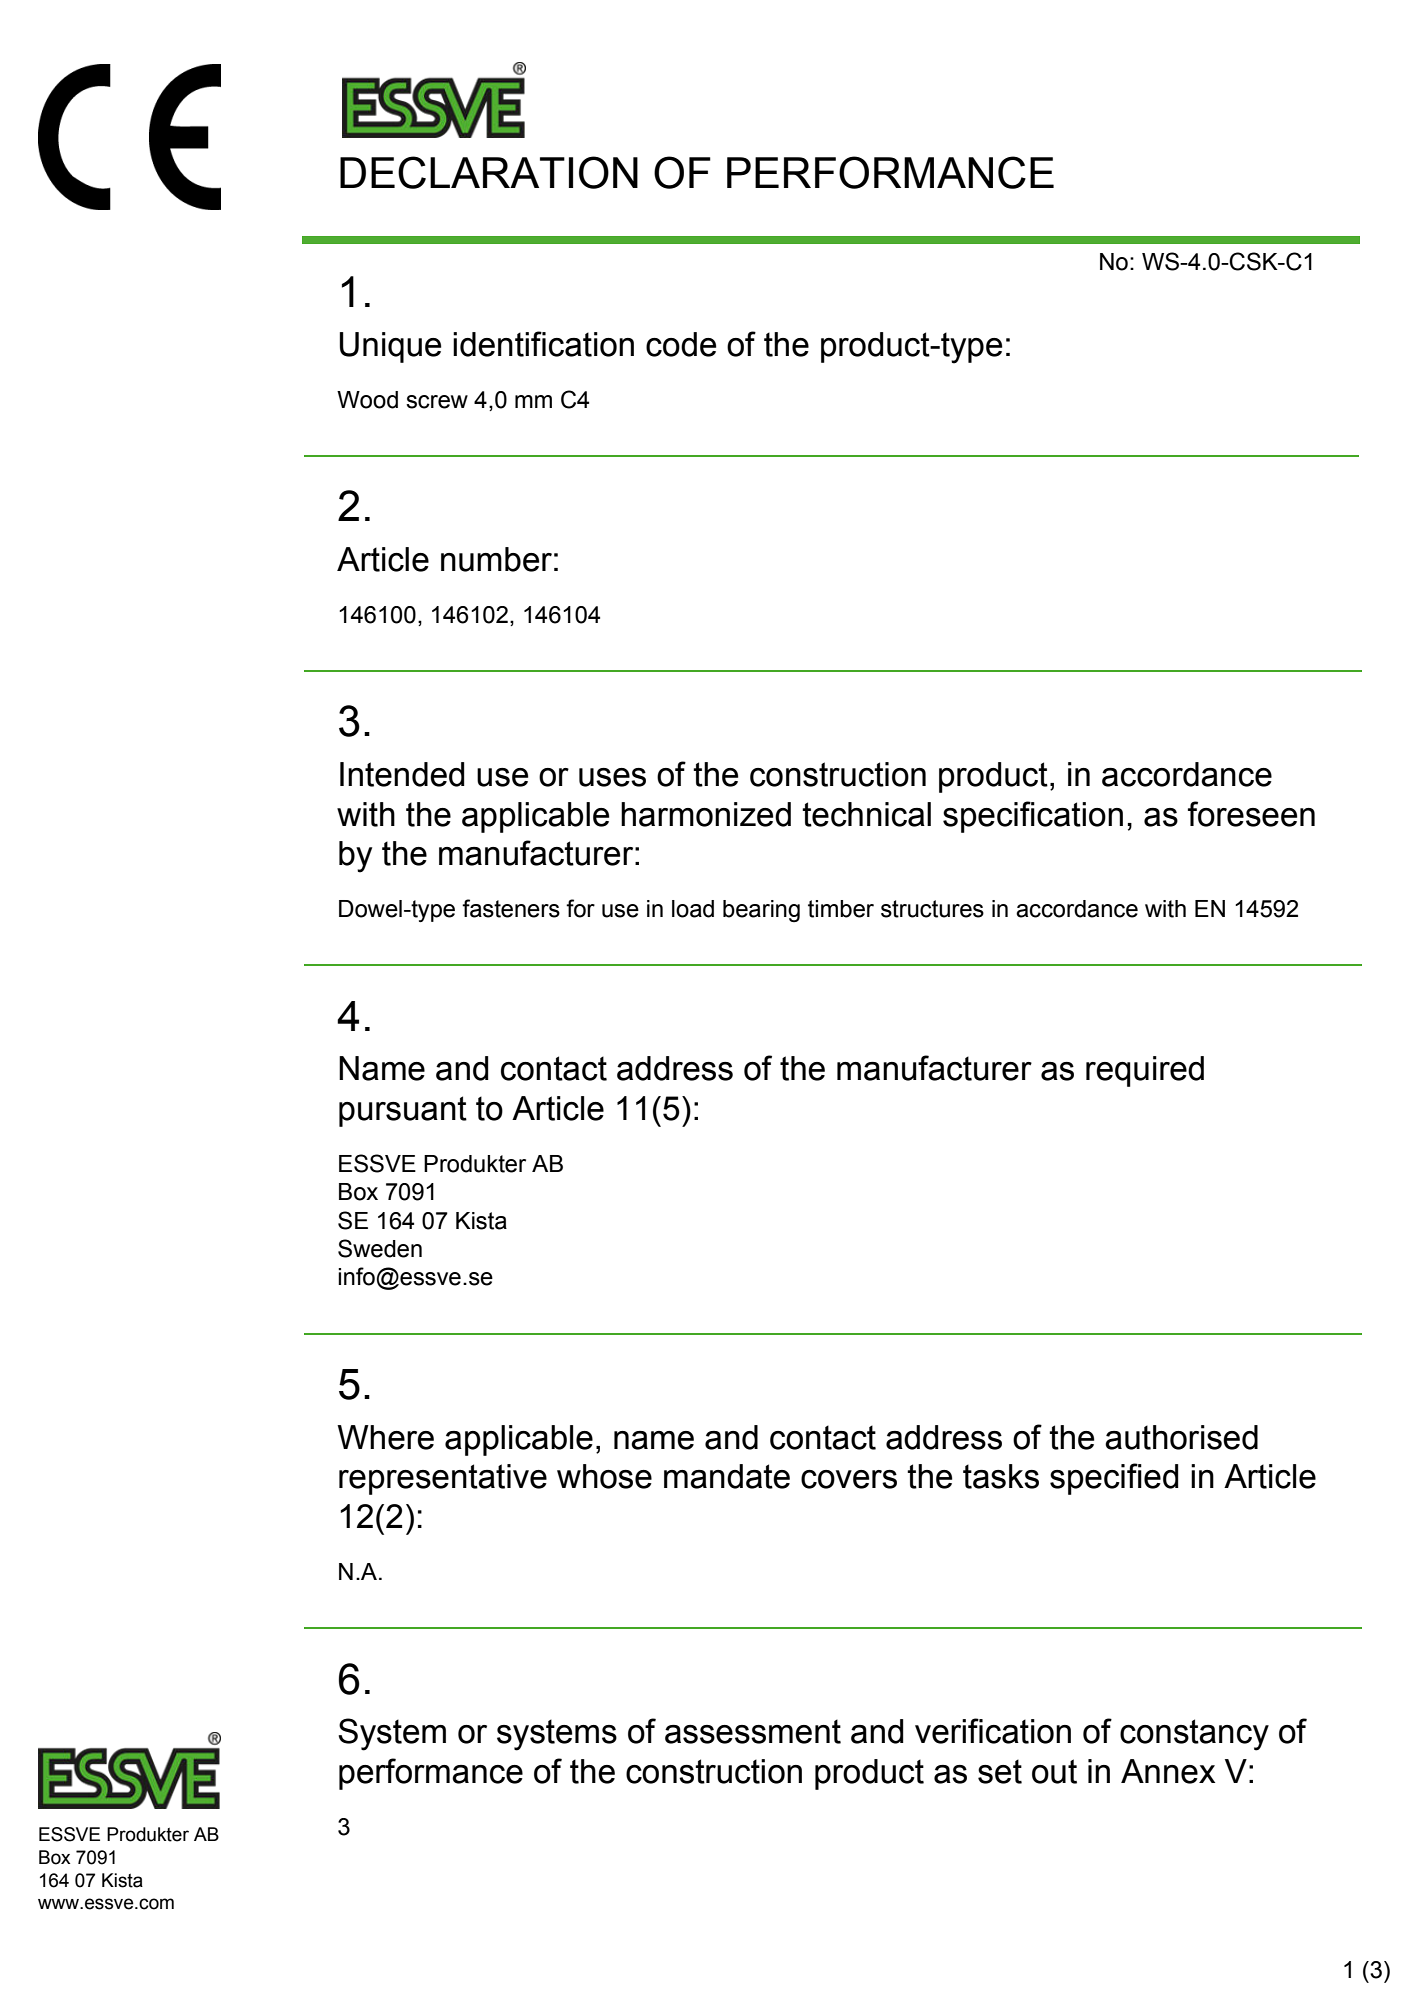 The height and width of the page is (1996, 1411). Describe the element at coordinates (1194, 1735) in the page. I see `constancy` at that location.
